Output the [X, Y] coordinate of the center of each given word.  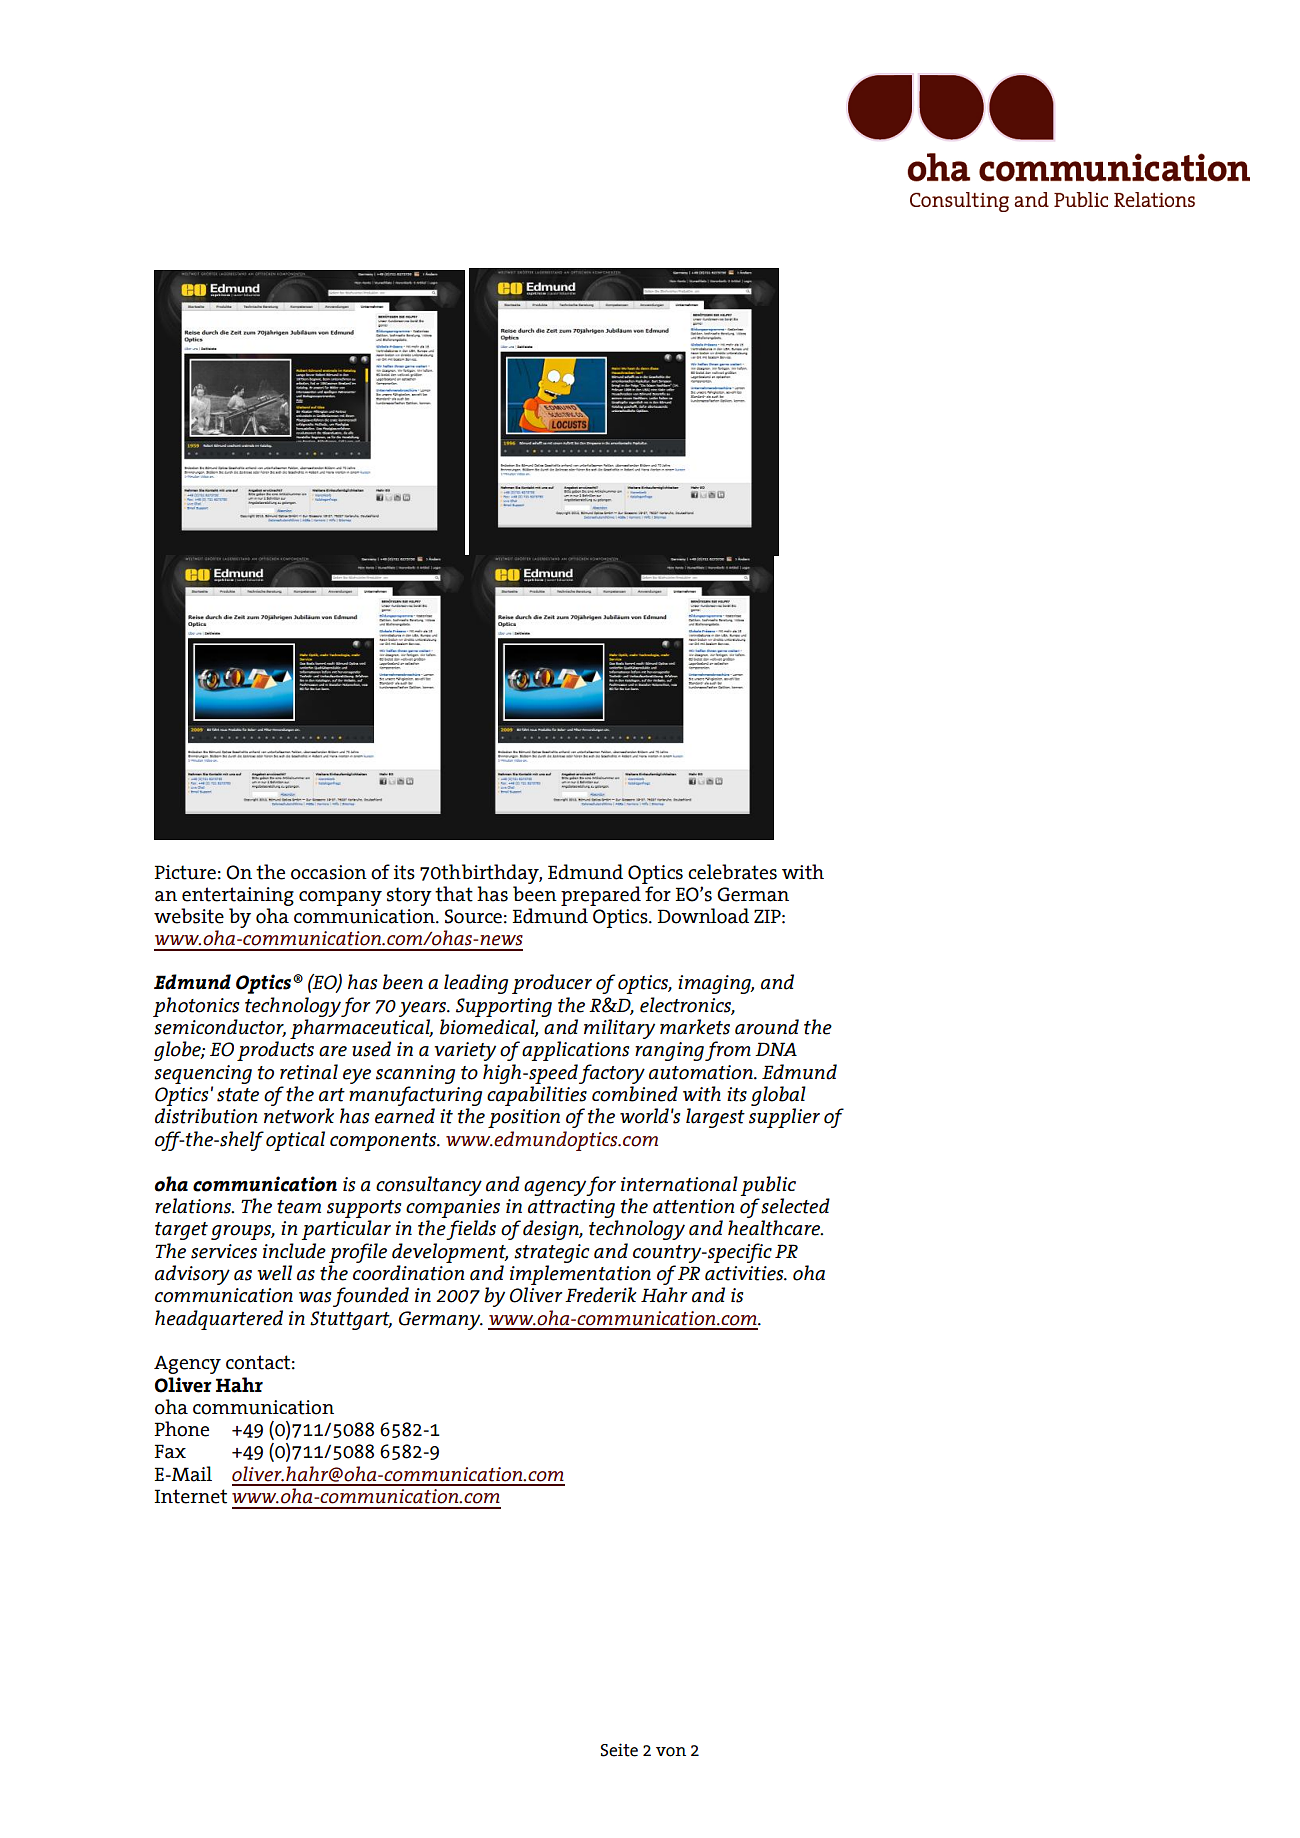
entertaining [238, 896]
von [671, 1752]
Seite [619, 1750]
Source [473, 916]
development [450, 1253]
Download [703, 916]
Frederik [601, 1295]
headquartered [219, 1320]
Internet [190, 1496]
